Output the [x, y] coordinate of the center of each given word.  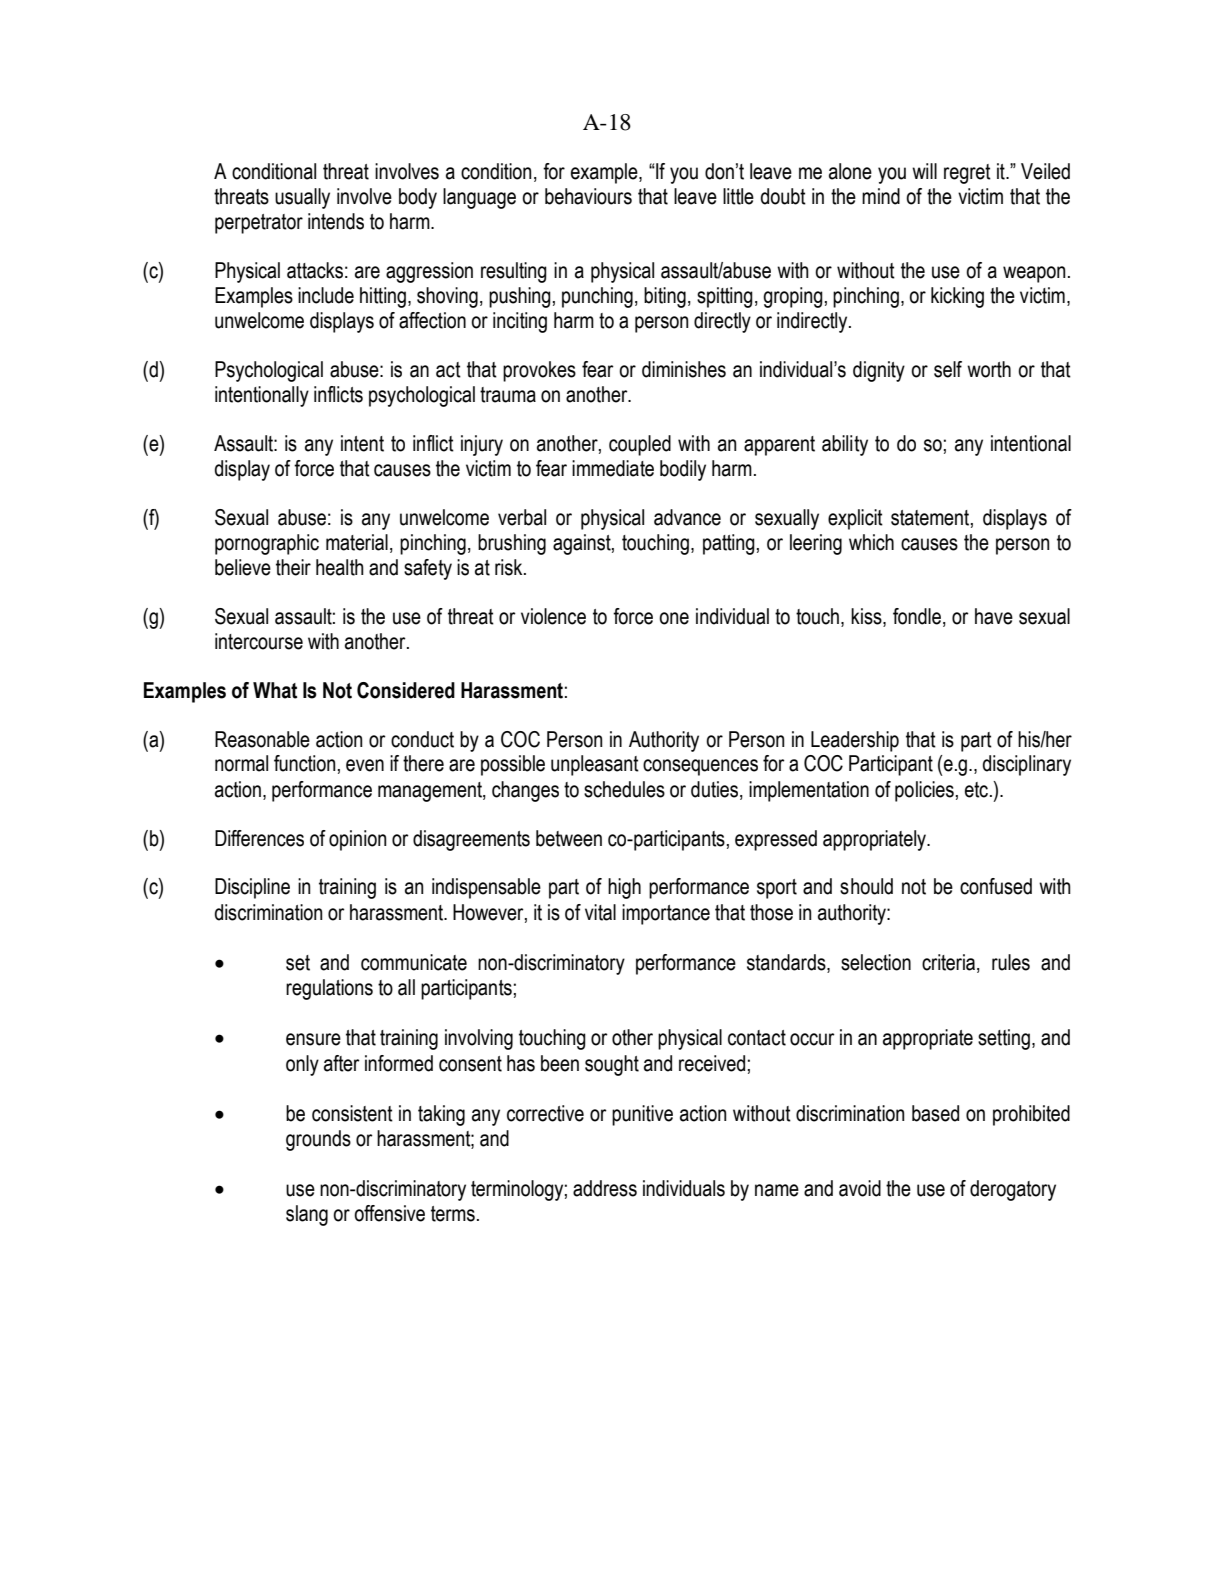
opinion [358, 840]
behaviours [588, 196]
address [605, 1188]
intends [336, 221]
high [624, 888]
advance [687, 517]
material [357, 542]
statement [930, 518]
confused [996, 886]
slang [307, 1215]
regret [967, 174]
